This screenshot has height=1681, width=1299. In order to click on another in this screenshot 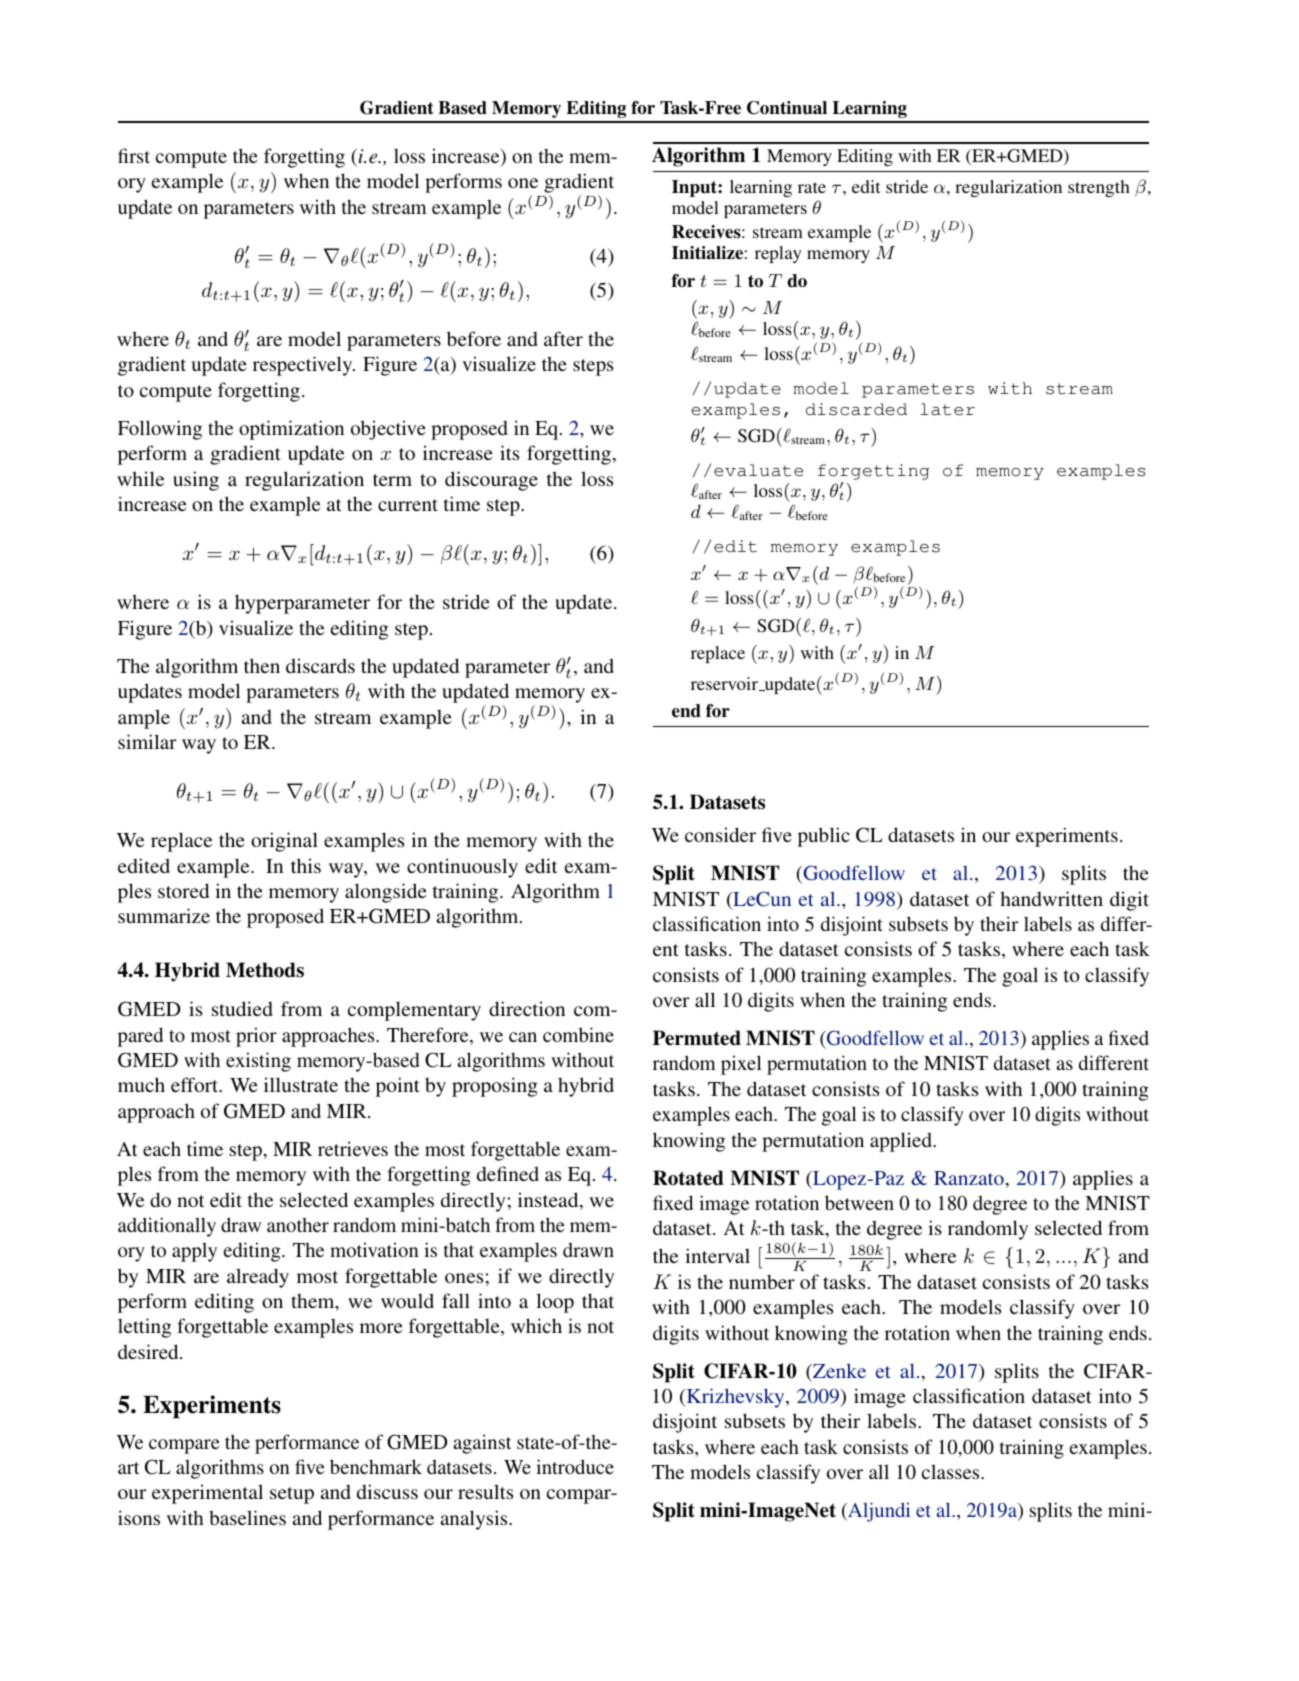, I will do `click(298, 1225)`.
